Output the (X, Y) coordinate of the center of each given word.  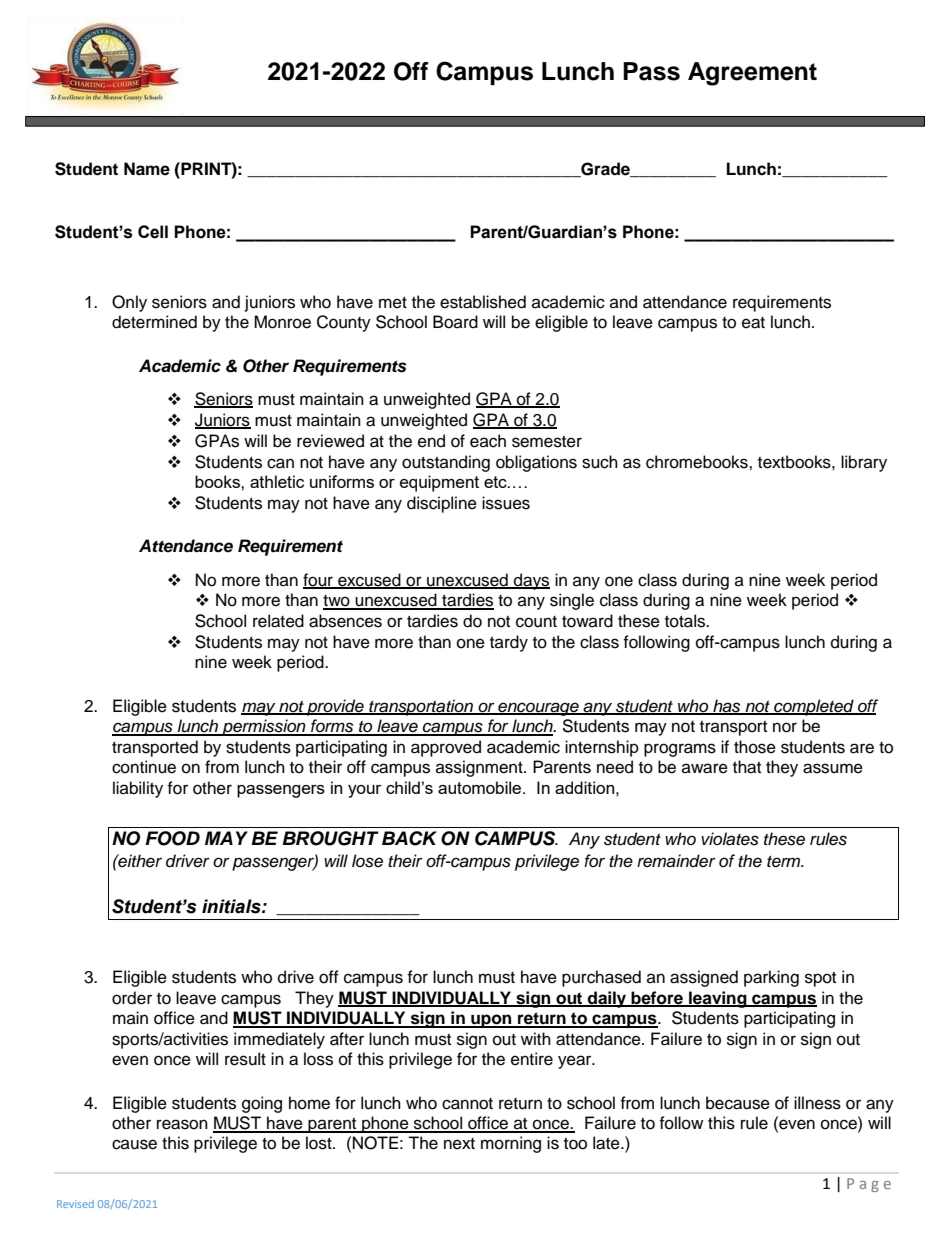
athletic (277, 481)
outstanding (446, 463)
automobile (479, 787)
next (459, 1144)
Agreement (752, 74)
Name (147, 169)
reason (182, 1124)
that (747, 767)
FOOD (172, 838)
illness (817, 1103)
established (483, 302)
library (864, 463)
